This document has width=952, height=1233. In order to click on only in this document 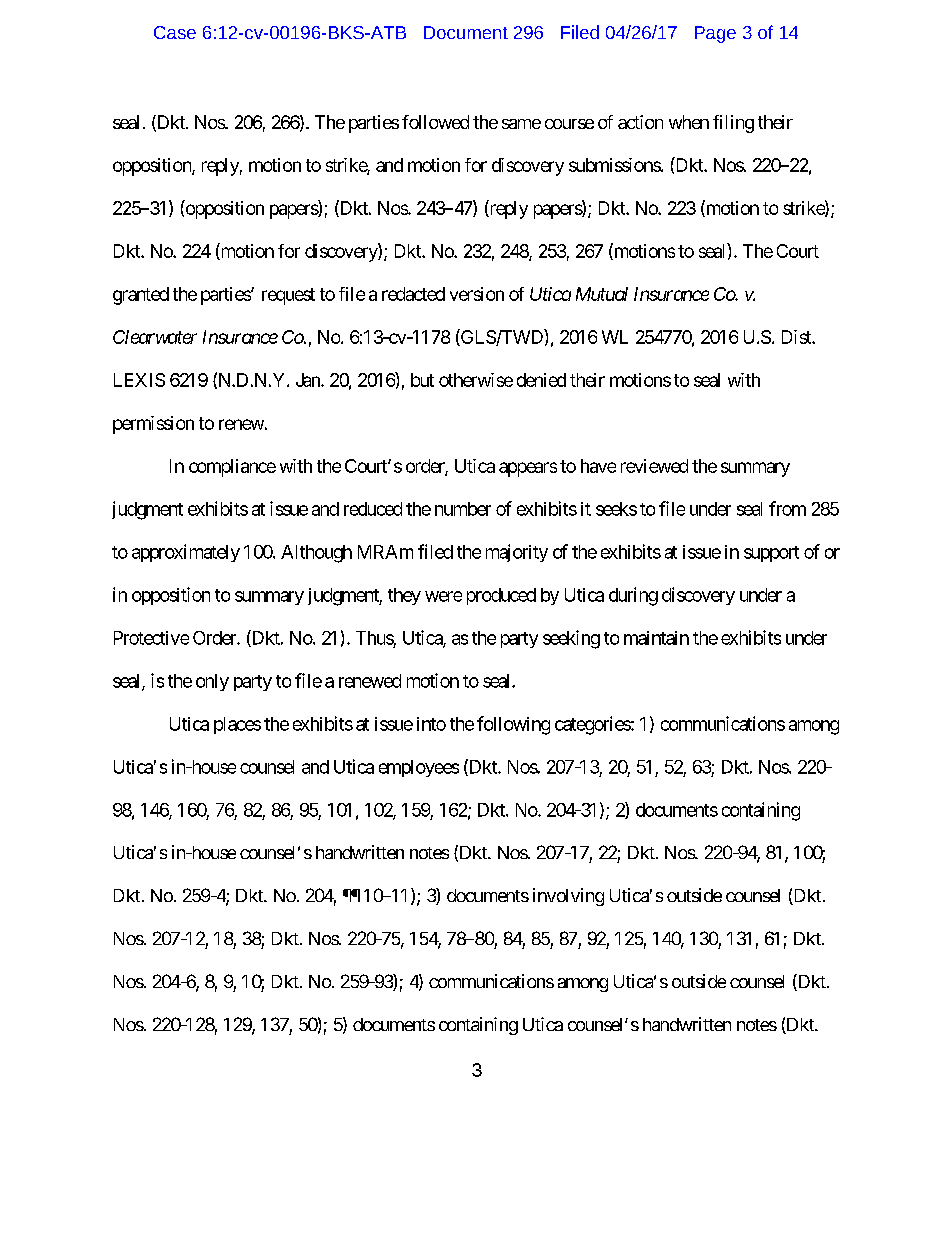, I will do `click(212, 682)`.
